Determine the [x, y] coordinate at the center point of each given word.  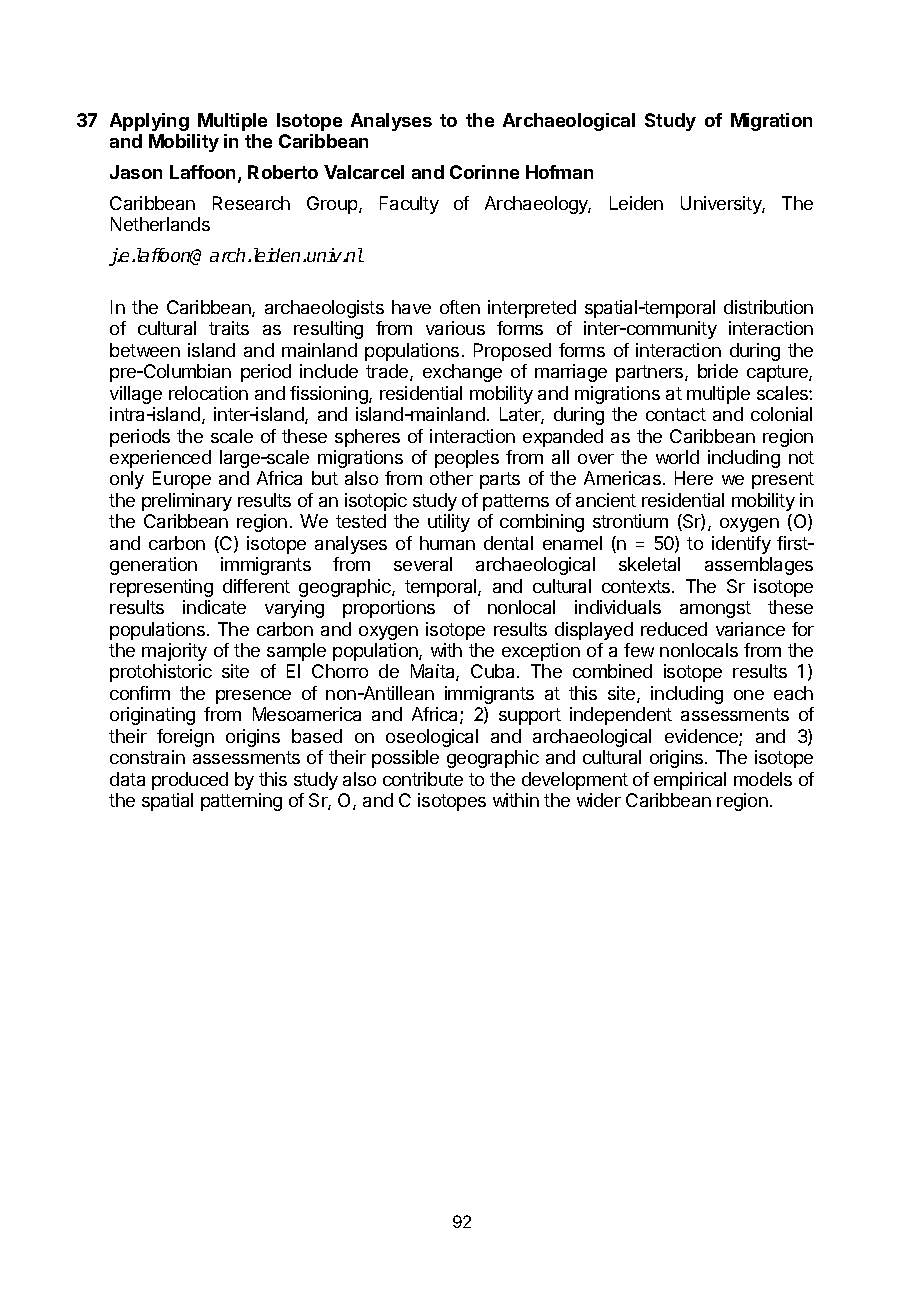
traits [229, 328]
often [460, 307]
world [677, 457]
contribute [423, 779]
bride [718, 371]
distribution [768, 307]
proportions [389, 609]
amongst [715, 609]
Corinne [484, 172]
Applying [149, 122]
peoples [467, 459]
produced [190, 781]
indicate [214, 607]
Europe [182, 480]
